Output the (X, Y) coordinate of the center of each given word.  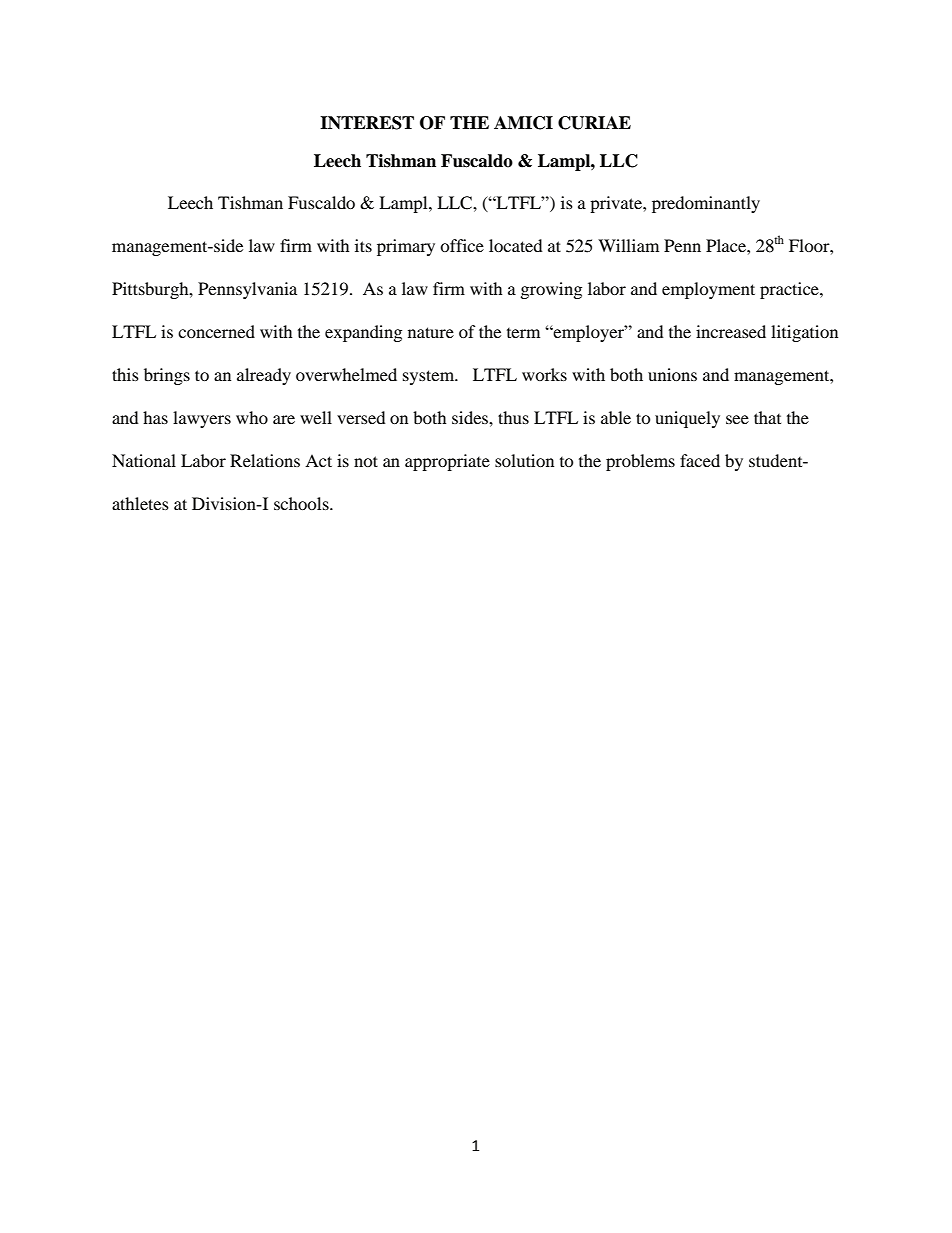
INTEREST (367, 123)
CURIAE (594, 123)
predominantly (706, 204)
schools (302, 503)
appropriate (447, 462)
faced (700, 460)
